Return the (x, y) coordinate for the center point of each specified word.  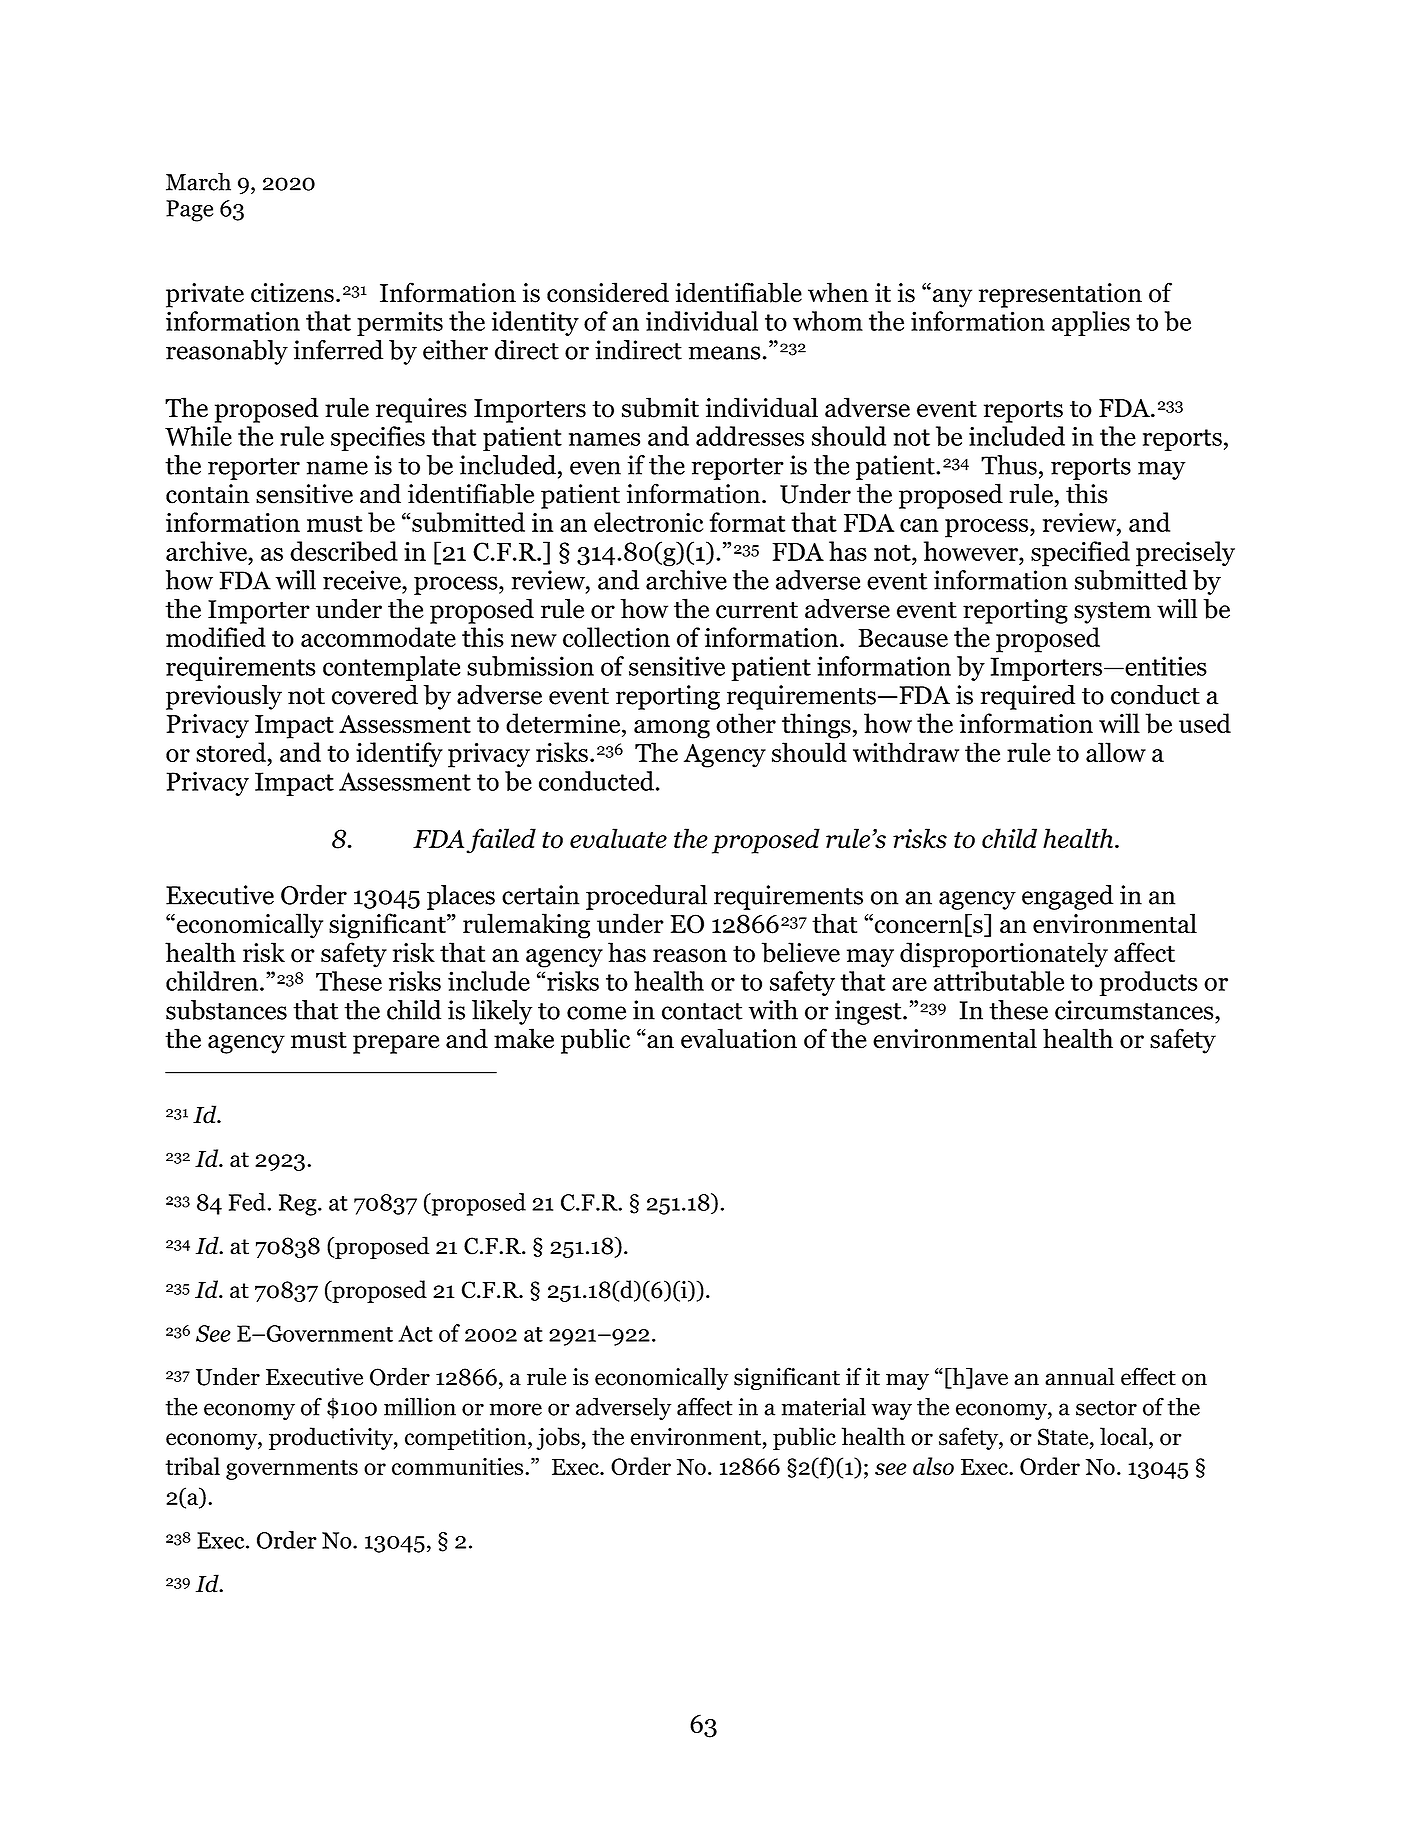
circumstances (1135, 1010)
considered (608, 292)
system (1112, 613)
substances (226, 1010)
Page (189, 211)
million (420, 1406)
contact (702, 1011)
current (757, 610)
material (824, 1406)
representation (1060, 295)
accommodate (378, 637)
